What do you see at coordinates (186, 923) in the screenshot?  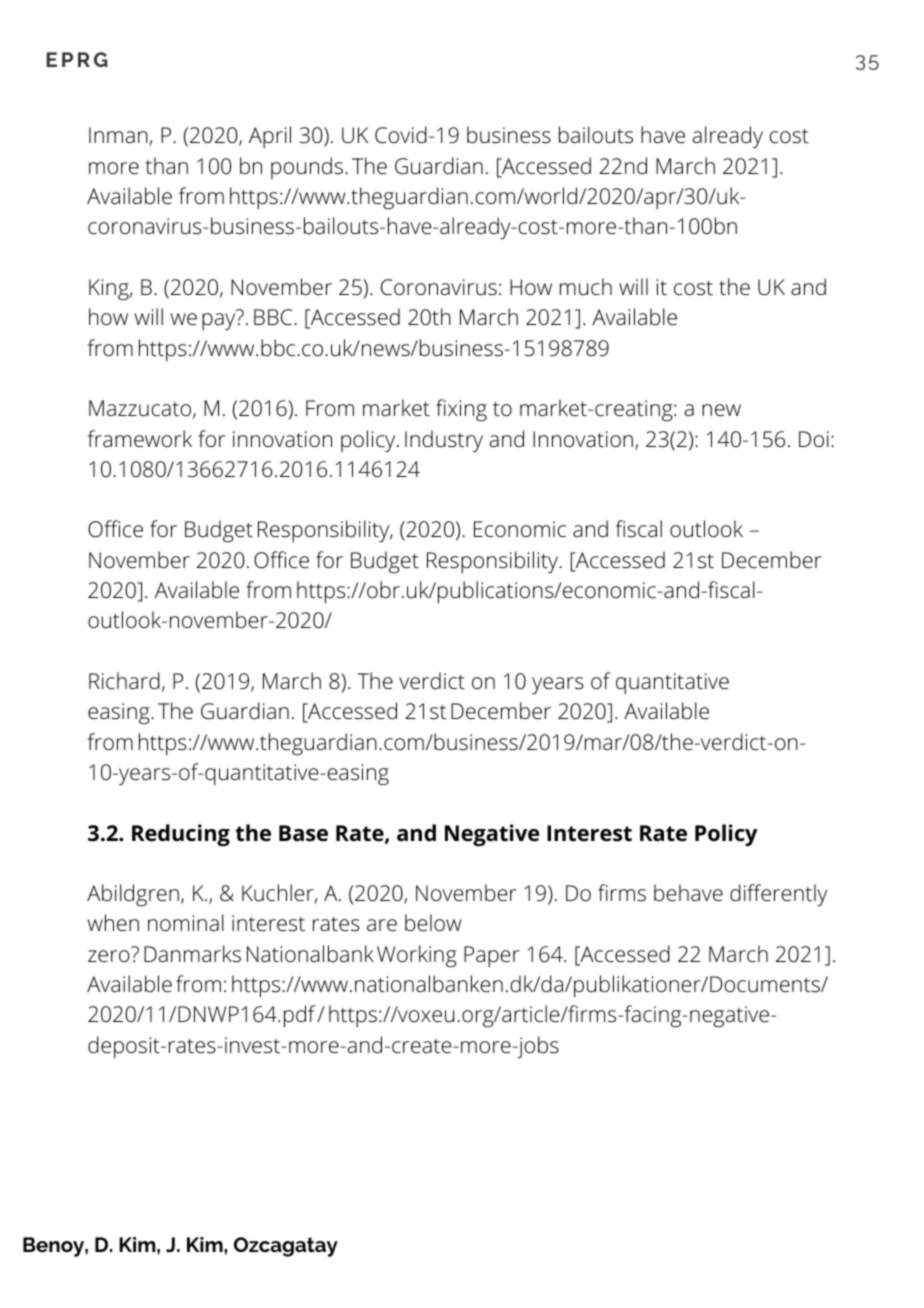 I see `nominal` at bounding box center [186, 923].
